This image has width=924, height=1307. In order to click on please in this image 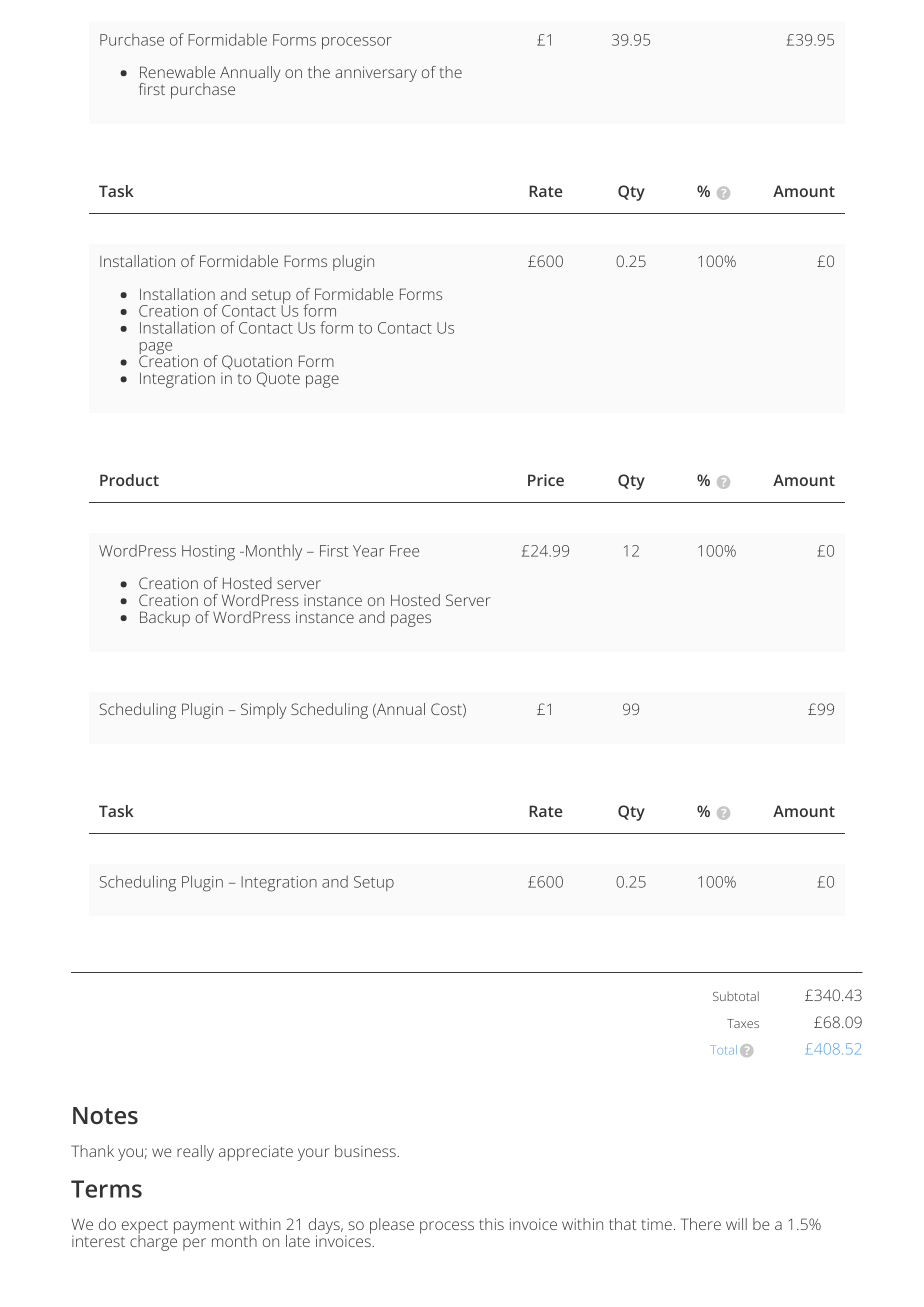, I will do `click(392, 1226)`.
